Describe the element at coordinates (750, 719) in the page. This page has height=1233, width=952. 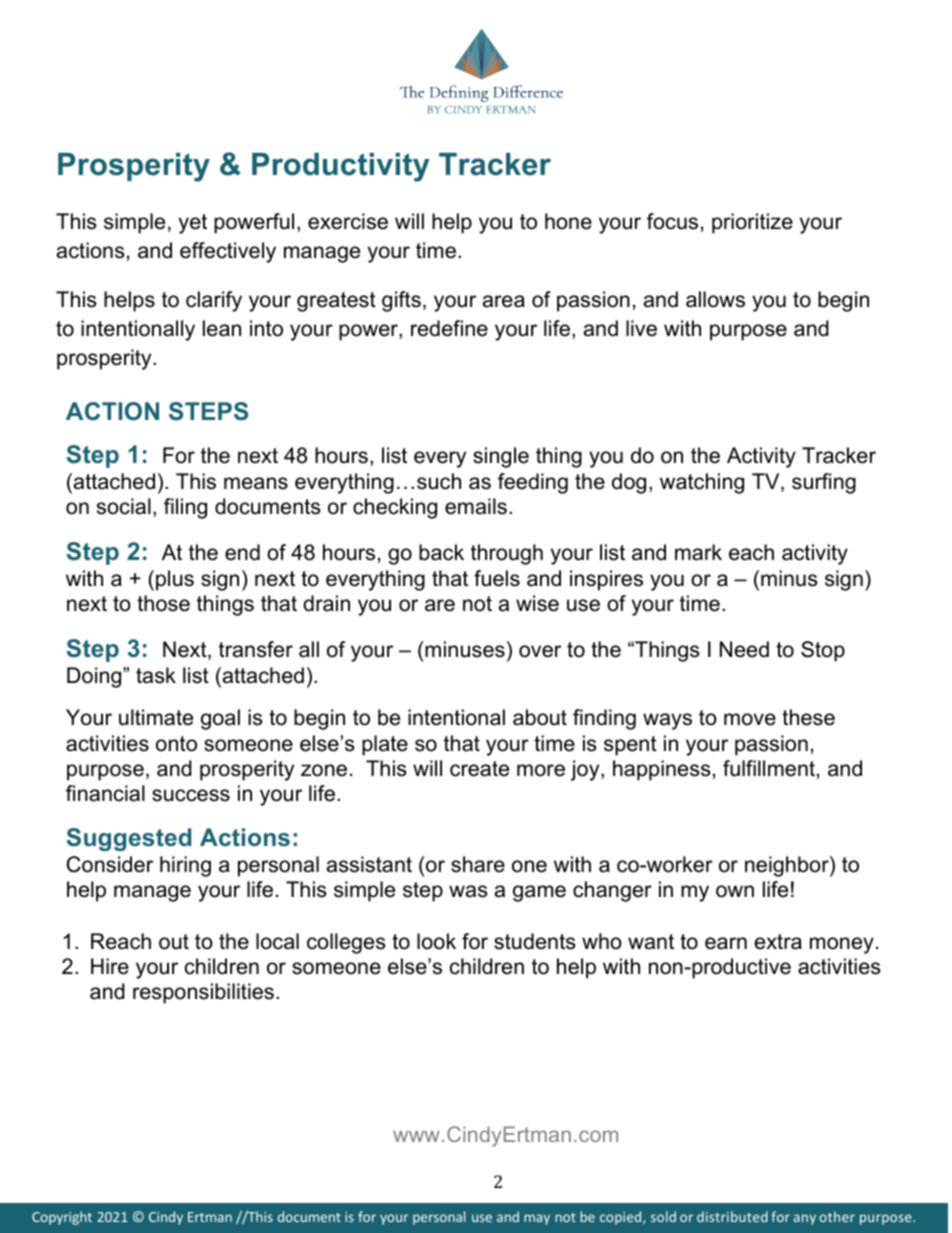
I see `move` at that location.
